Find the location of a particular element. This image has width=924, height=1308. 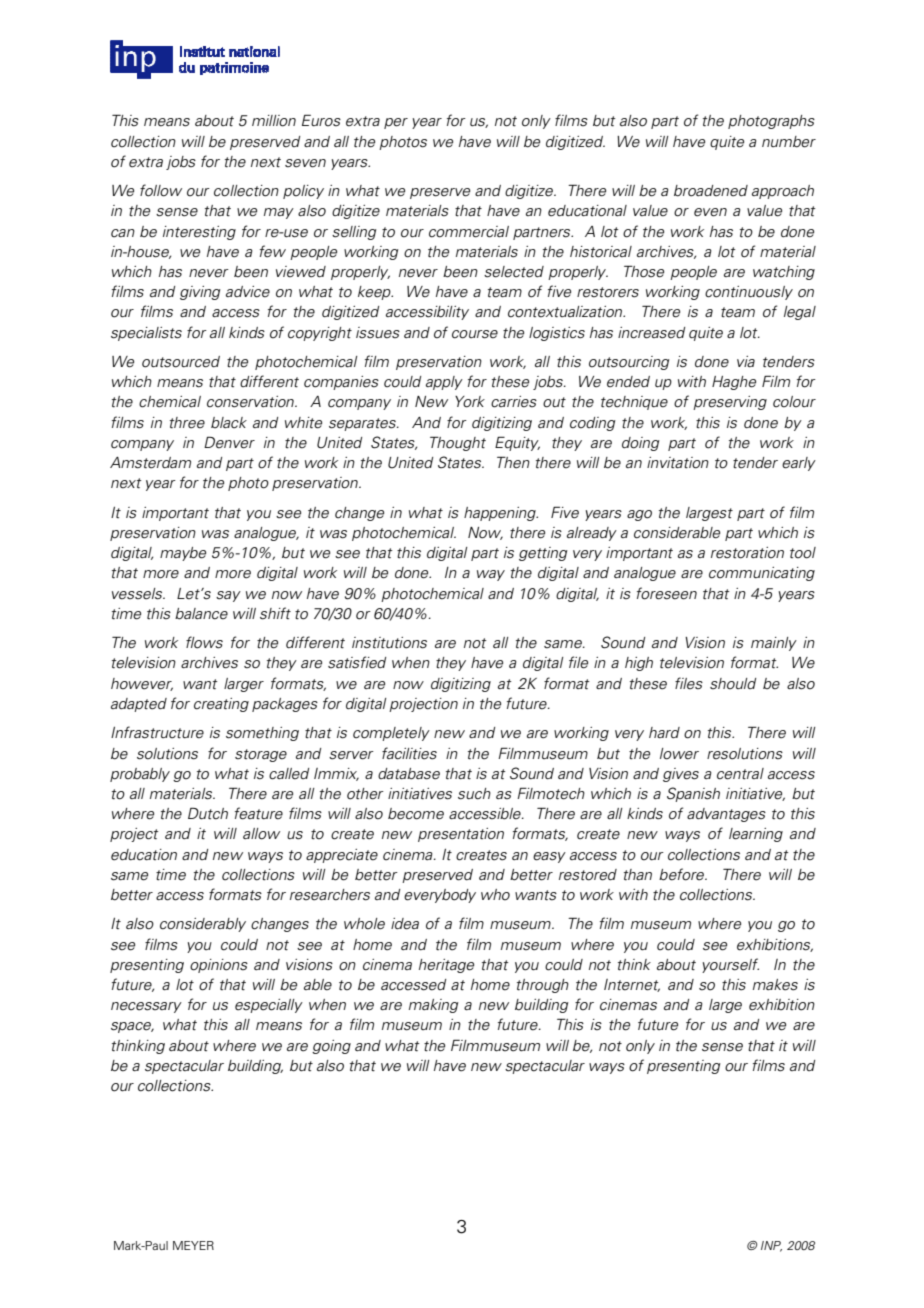

yourself is located at coordinates (730, 965).
